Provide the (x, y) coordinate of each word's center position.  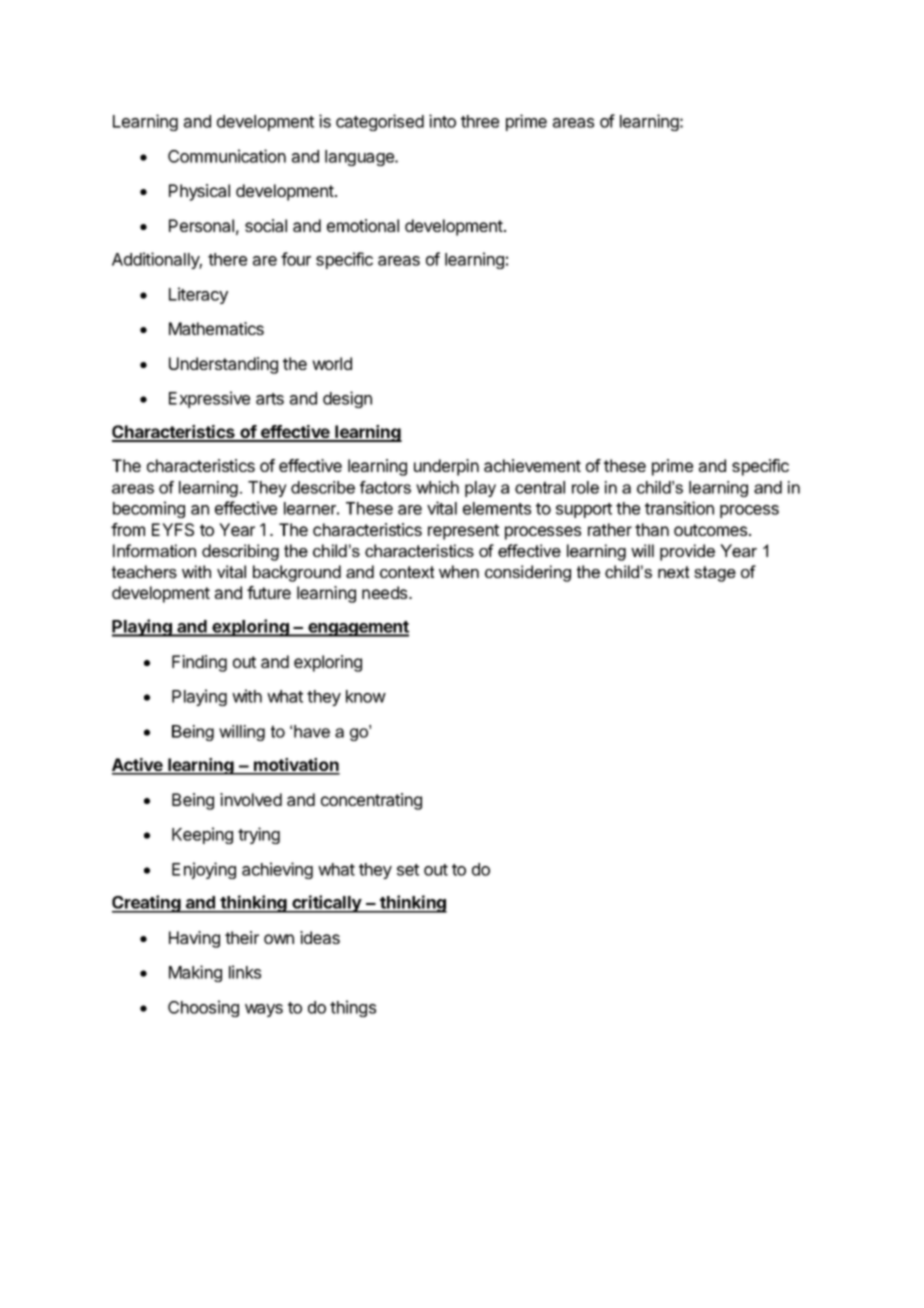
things (353, 1008)
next (673, 572)
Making (195, 973)
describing (240, 552)
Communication (227, 156)
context (407, 572)
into (442, 121)
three (480, 121)
